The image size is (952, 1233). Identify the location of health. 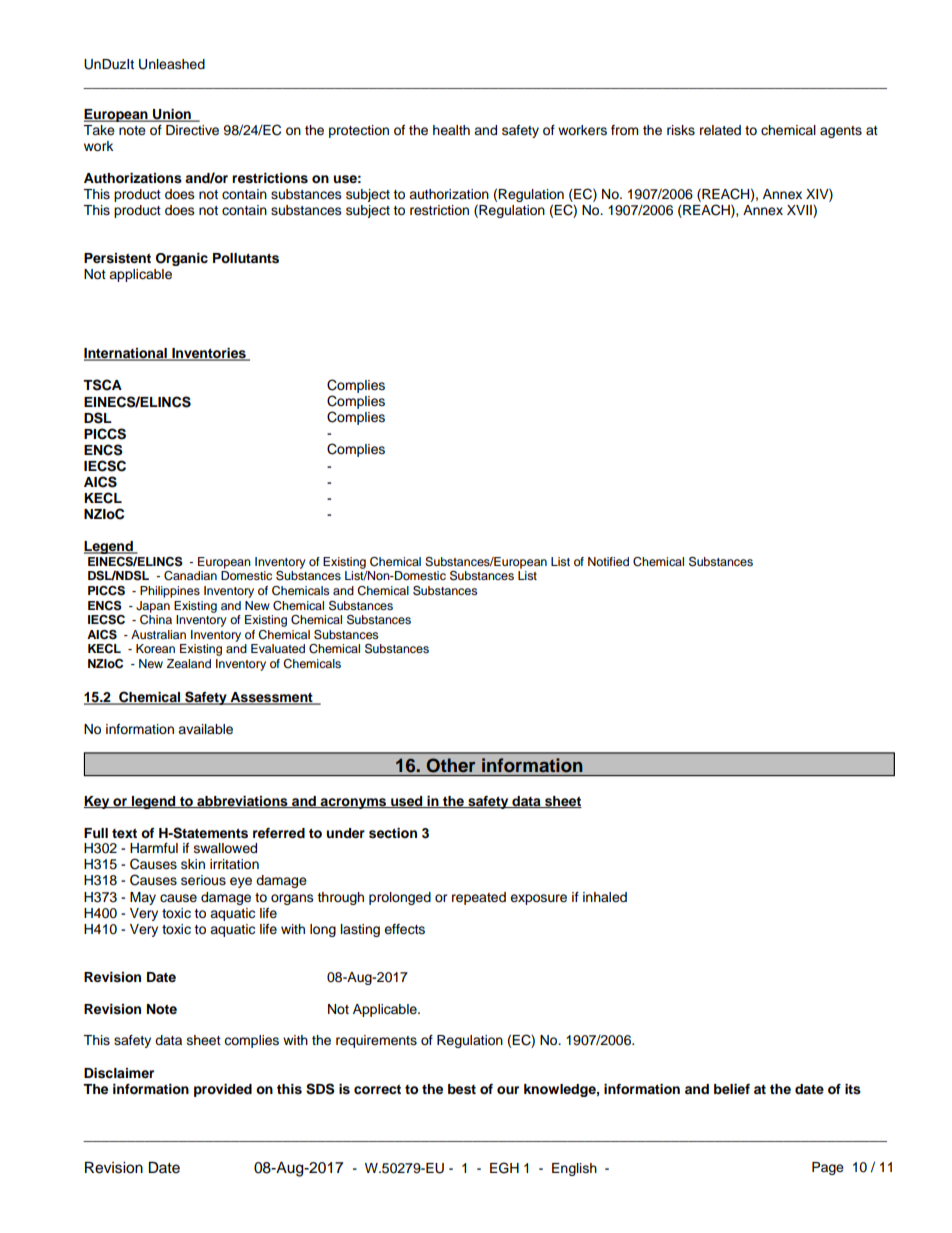
(451, 130).
